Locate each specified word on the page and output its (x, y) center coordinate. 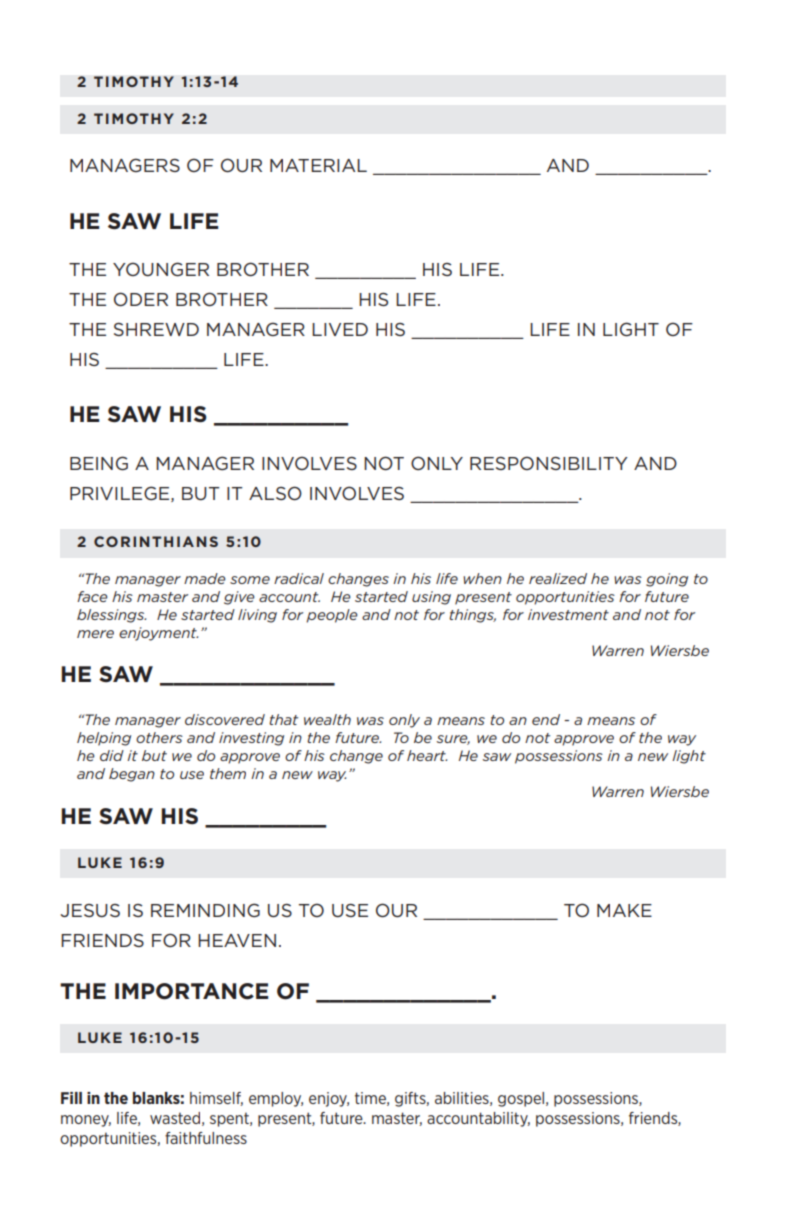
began (132, 775)
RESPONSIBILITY (549, 463)
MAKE (624, 910)
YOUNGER (161, 269)
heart (427, 755)
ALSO (275, 493)
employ (276, 1099)
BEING (99, 463)
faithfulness (206, 1138)
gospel (522, 1099)
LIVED (340, 329)
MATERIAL (318, 165)
